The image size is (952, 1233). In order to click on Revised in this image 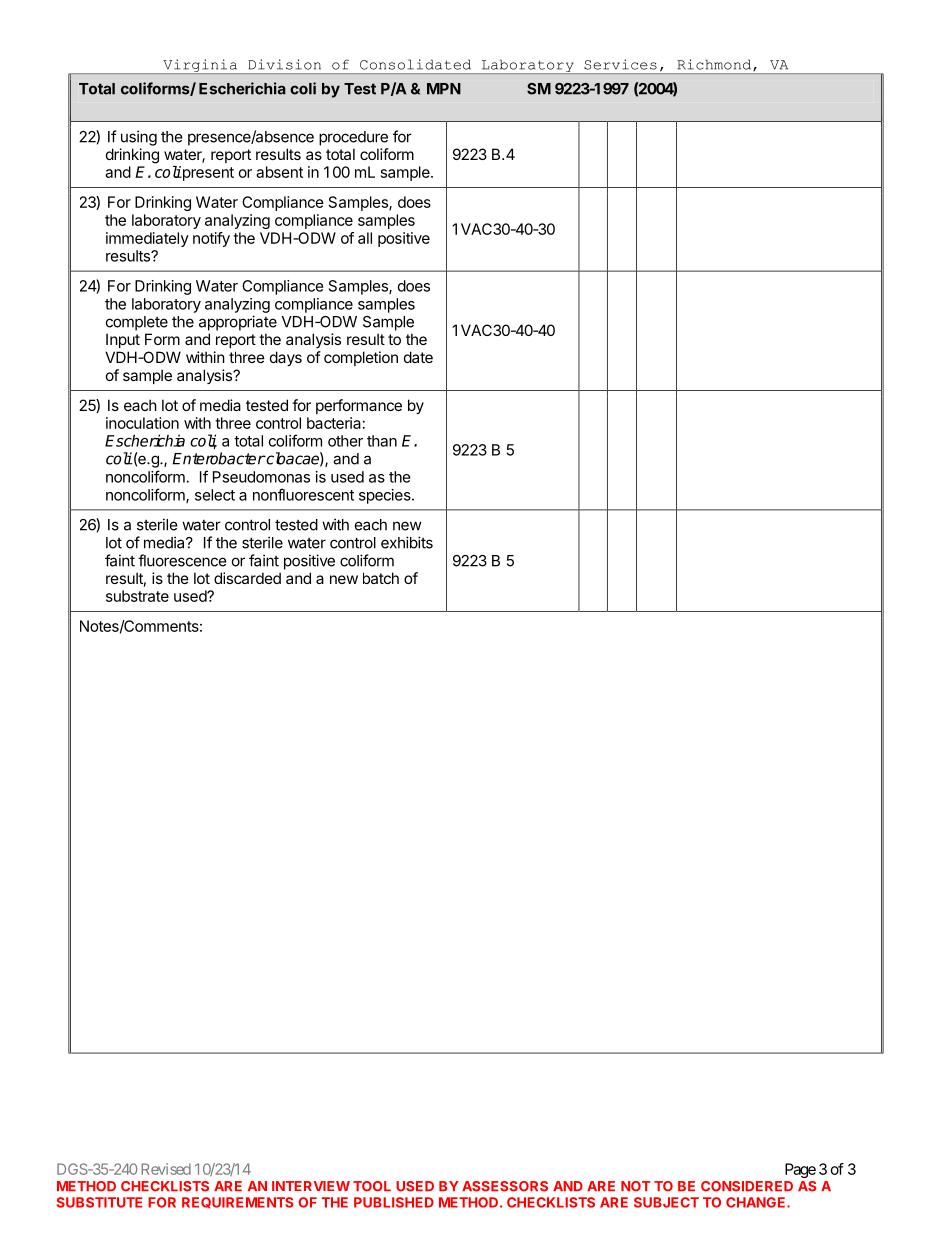, I will do `click(166, 1169)`.
